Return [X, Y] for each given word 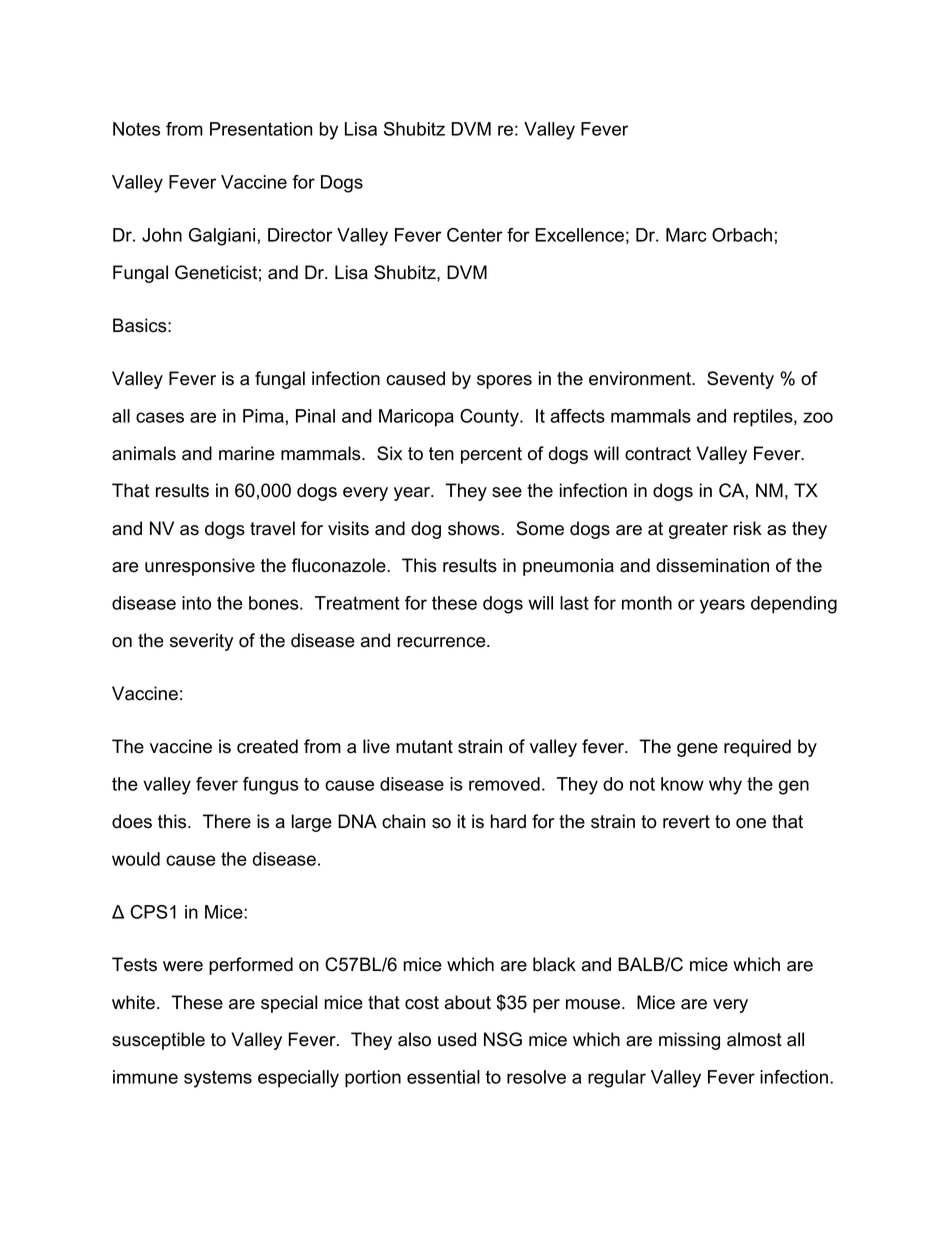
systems [218, 1079]
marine [247, 453]
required [757, 748]
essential [443, 1077]
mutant [424, 747]
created [267, 746]
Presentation [261, 129]
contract [658, 454]
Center [475, 235]
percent [491, 455]
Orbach [742, 235]
